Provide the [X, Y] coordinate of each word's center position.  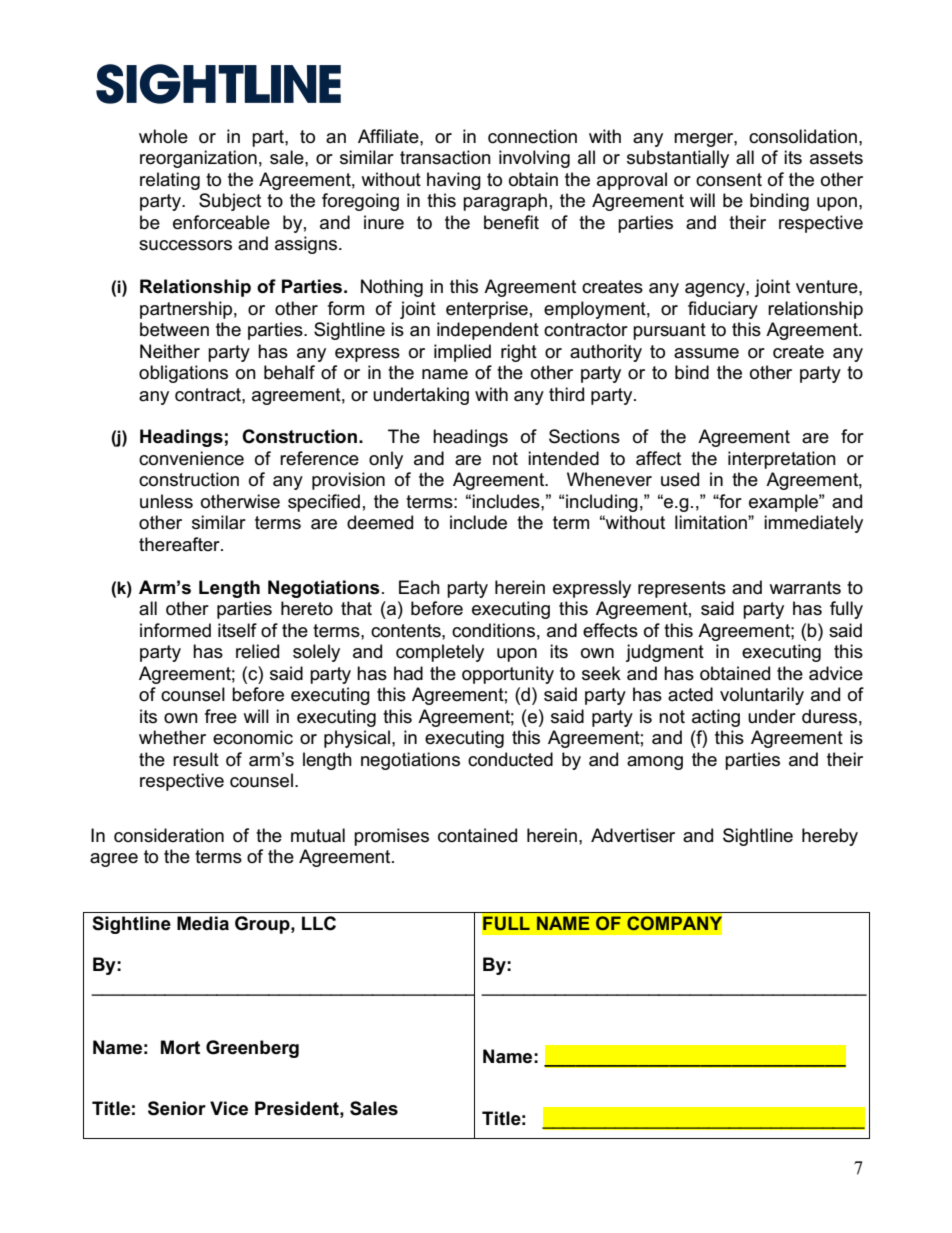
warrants [805, 588]
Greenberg [252, 1049]
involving [534, 159]
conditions [493, 630]
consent [729, 180]
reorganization [198, 159]
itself [237, 630]
